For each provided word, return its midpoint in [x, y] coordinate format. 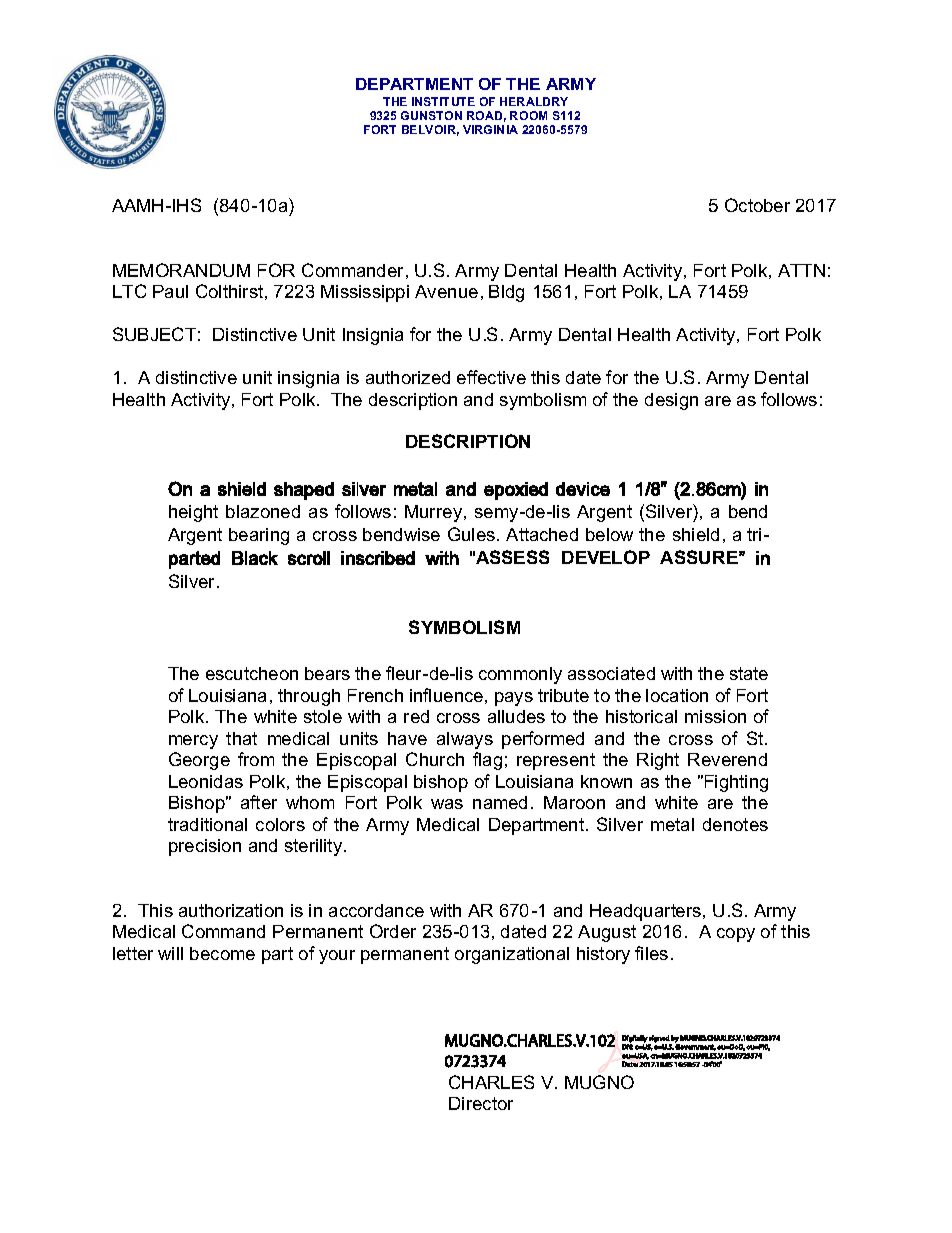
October [757, 205]
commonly [520, 675]
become [222, 953]
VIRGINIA [490, 129]
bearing [259, 536]
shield [696, 534]
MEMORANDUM [181, 270]
